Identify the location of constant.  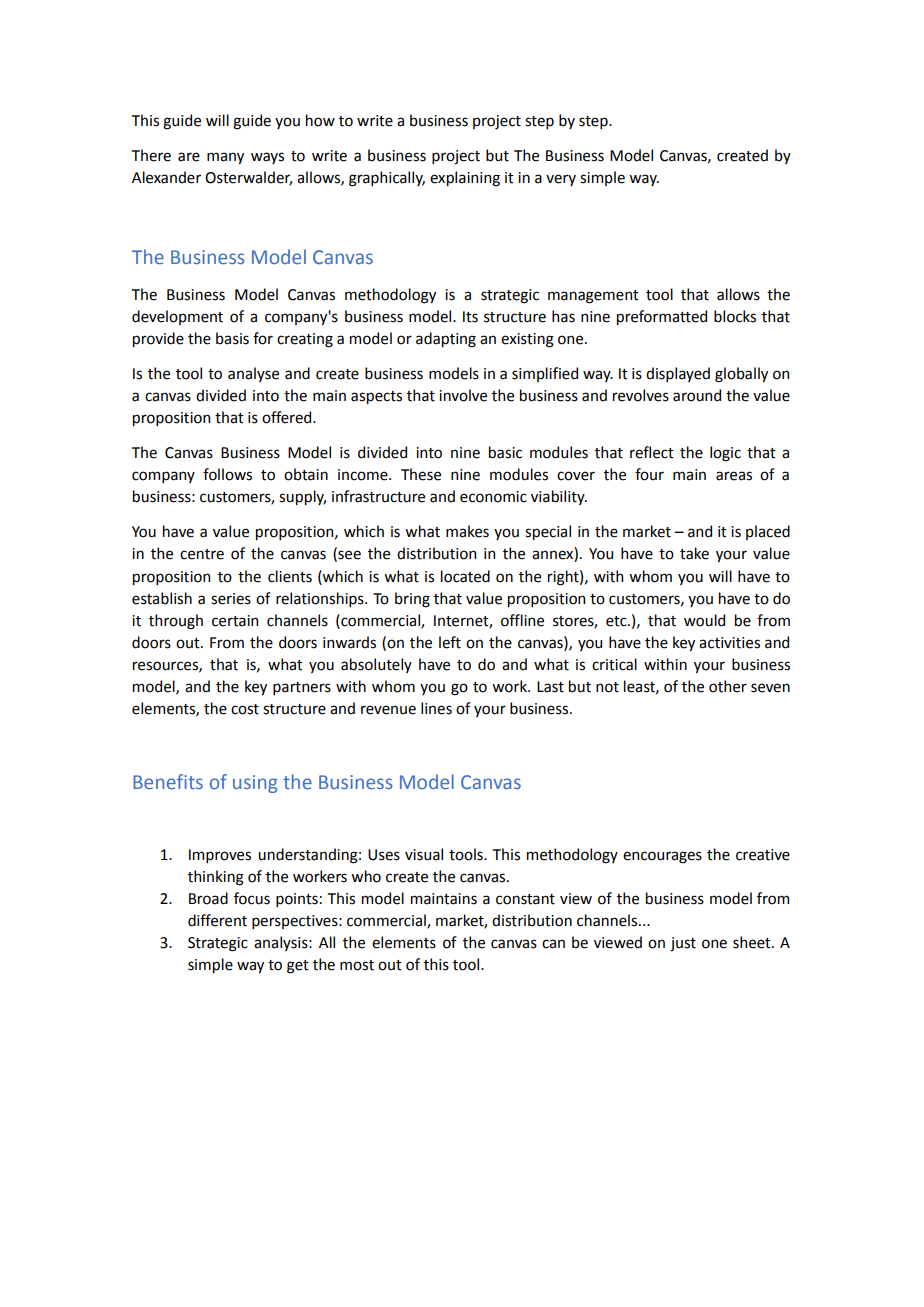
(525, 899).
